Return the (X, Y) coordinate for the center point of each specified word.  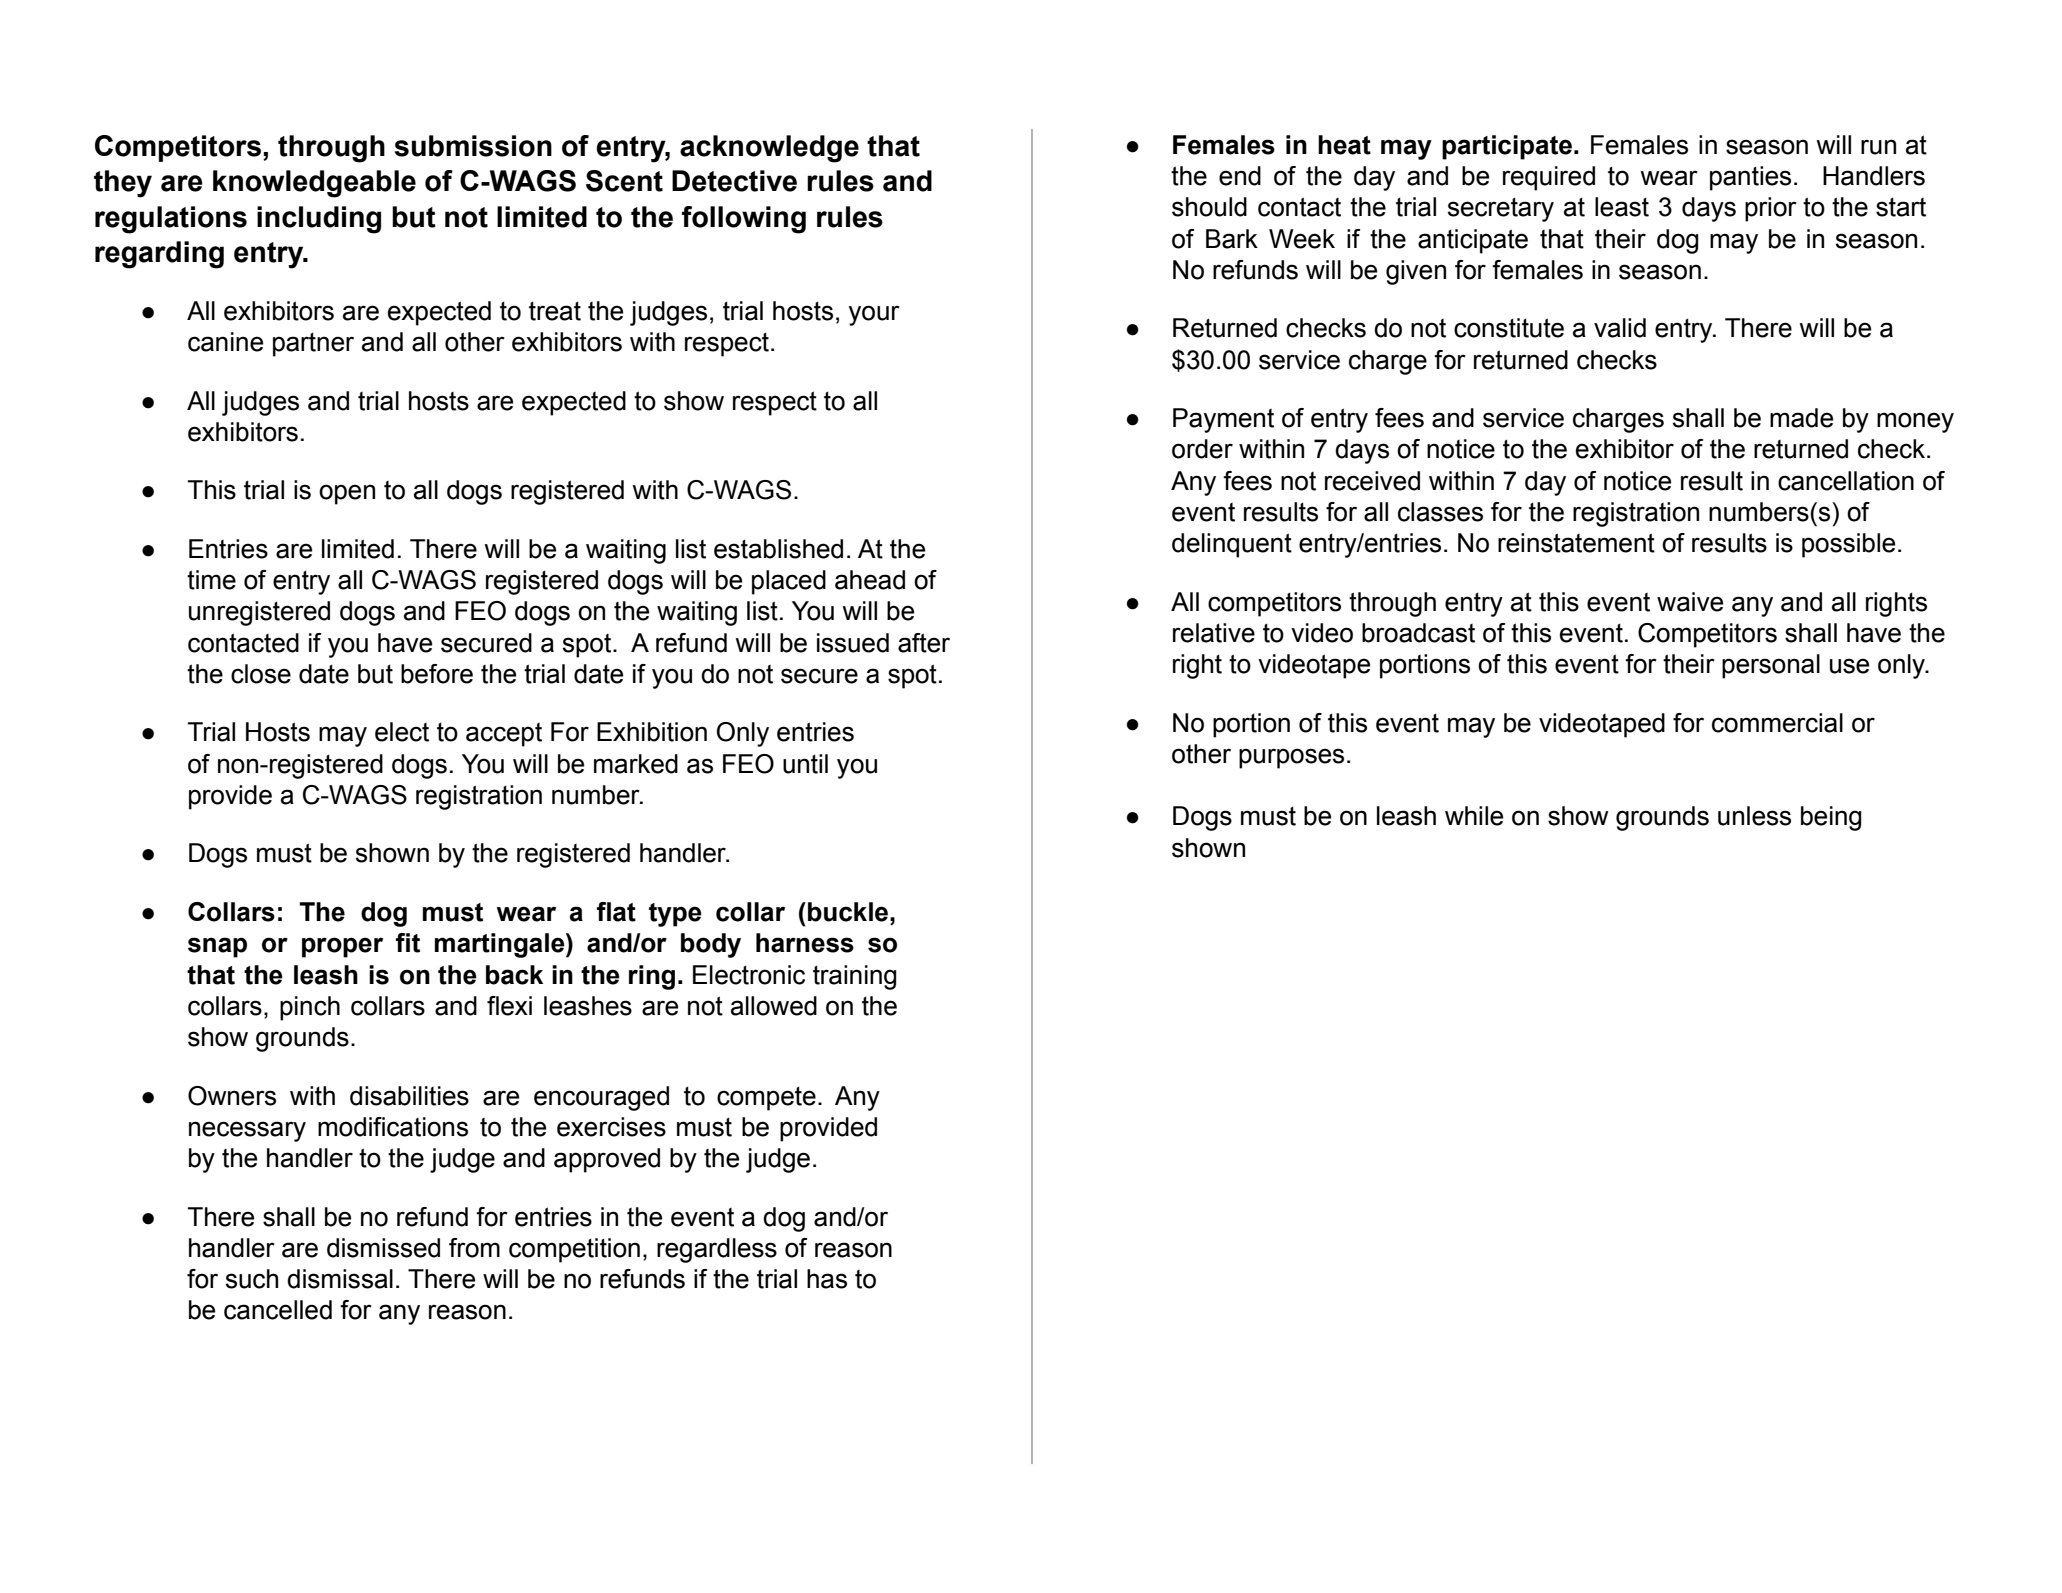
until (805, 764)
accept (504, 735)
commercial (1777, 723)
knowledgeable (314, 184)
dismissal (340, 1279)
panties (1750, 178)
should (1209, 207)
